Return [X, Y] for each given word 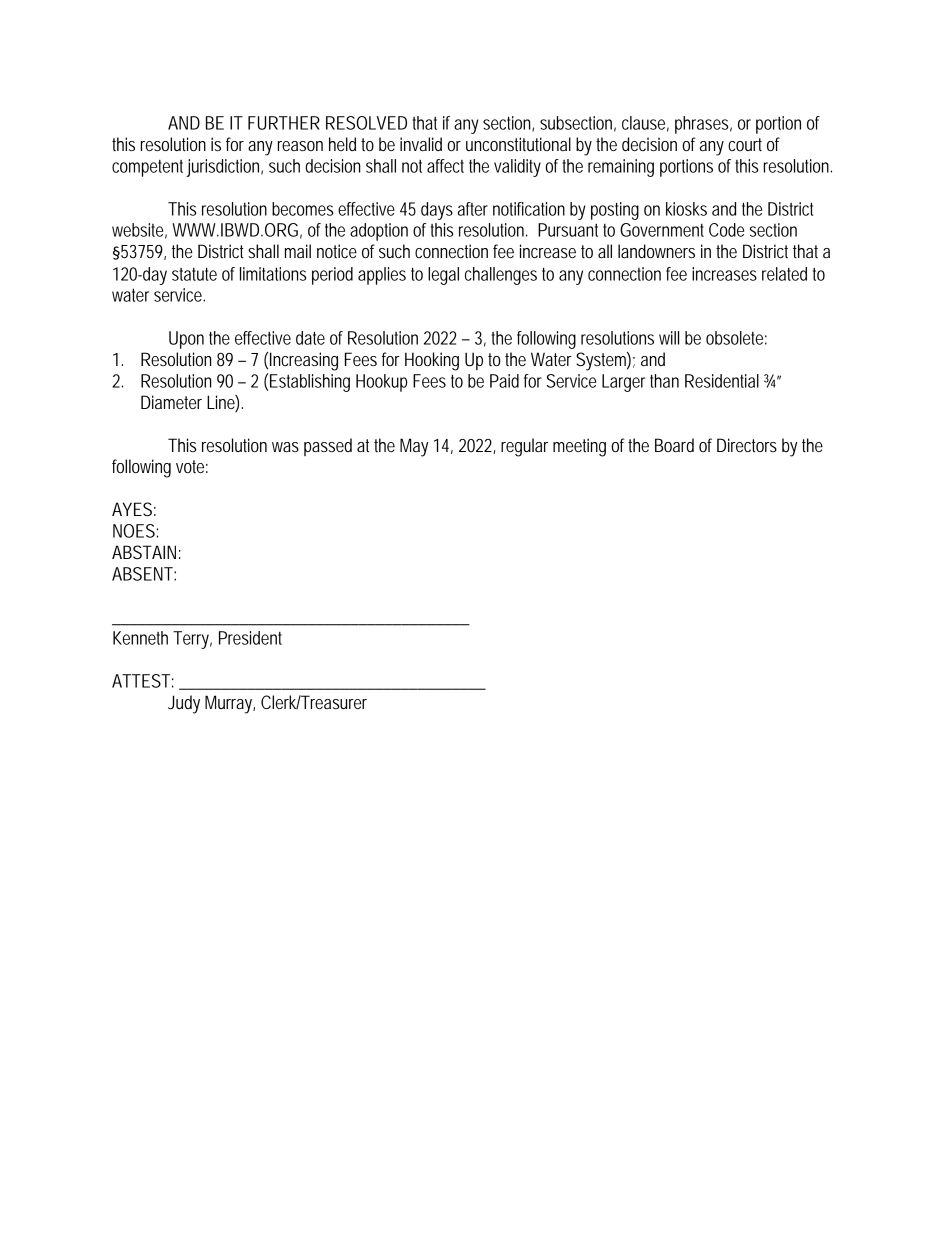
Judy [184, 704]
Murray [230, 704]
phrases [703, 125]
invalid [421, 144]
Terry [192, 640]
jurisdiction [224, 168]
